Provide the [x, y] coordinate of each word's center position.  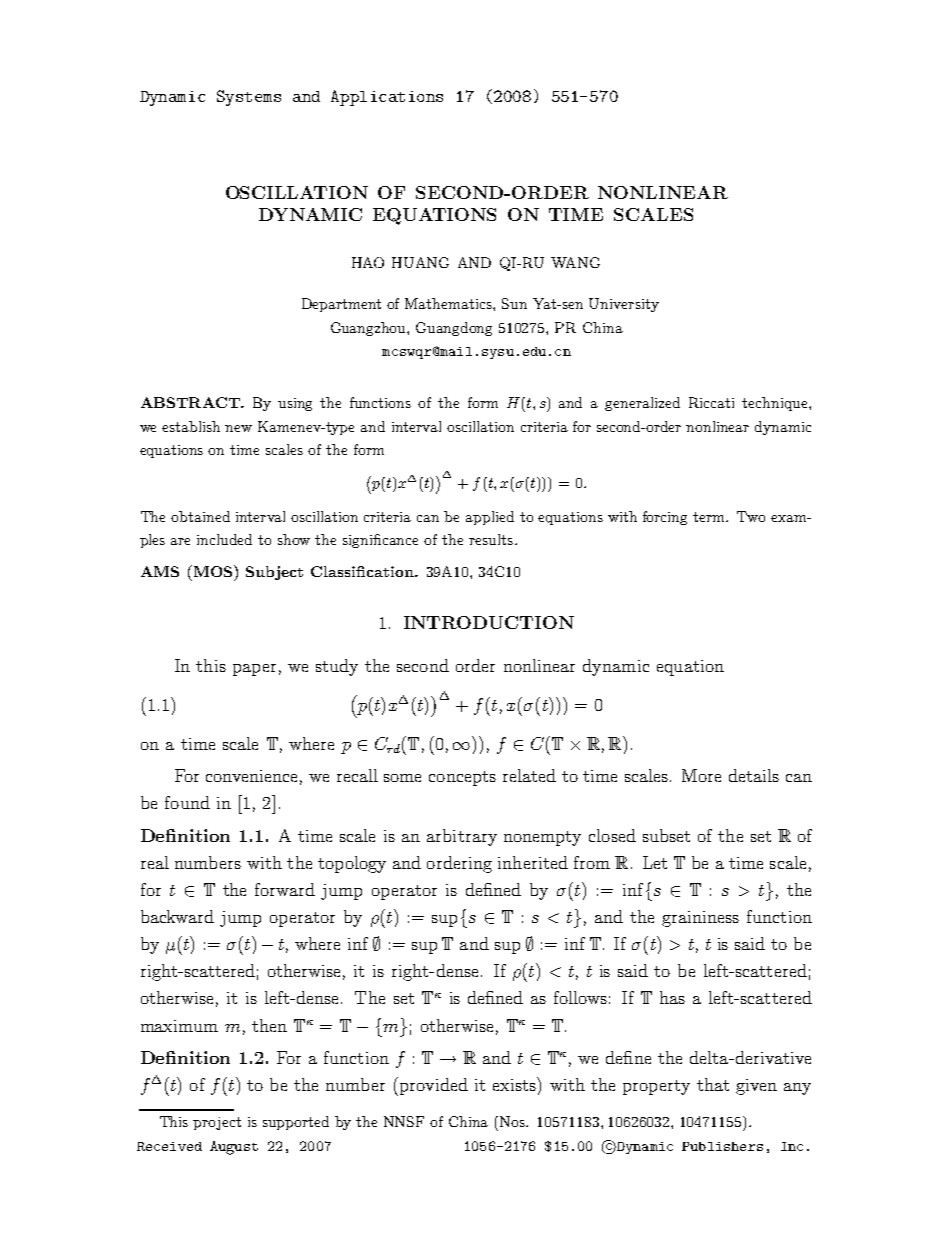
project [217, 1123]
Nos [514, 1121]
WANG [575, 262]
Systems [249, 98]
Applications [387, 98]
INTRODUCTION [489, 622]
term [710, 517]
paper [254, 670]
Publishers [722, 1146]
